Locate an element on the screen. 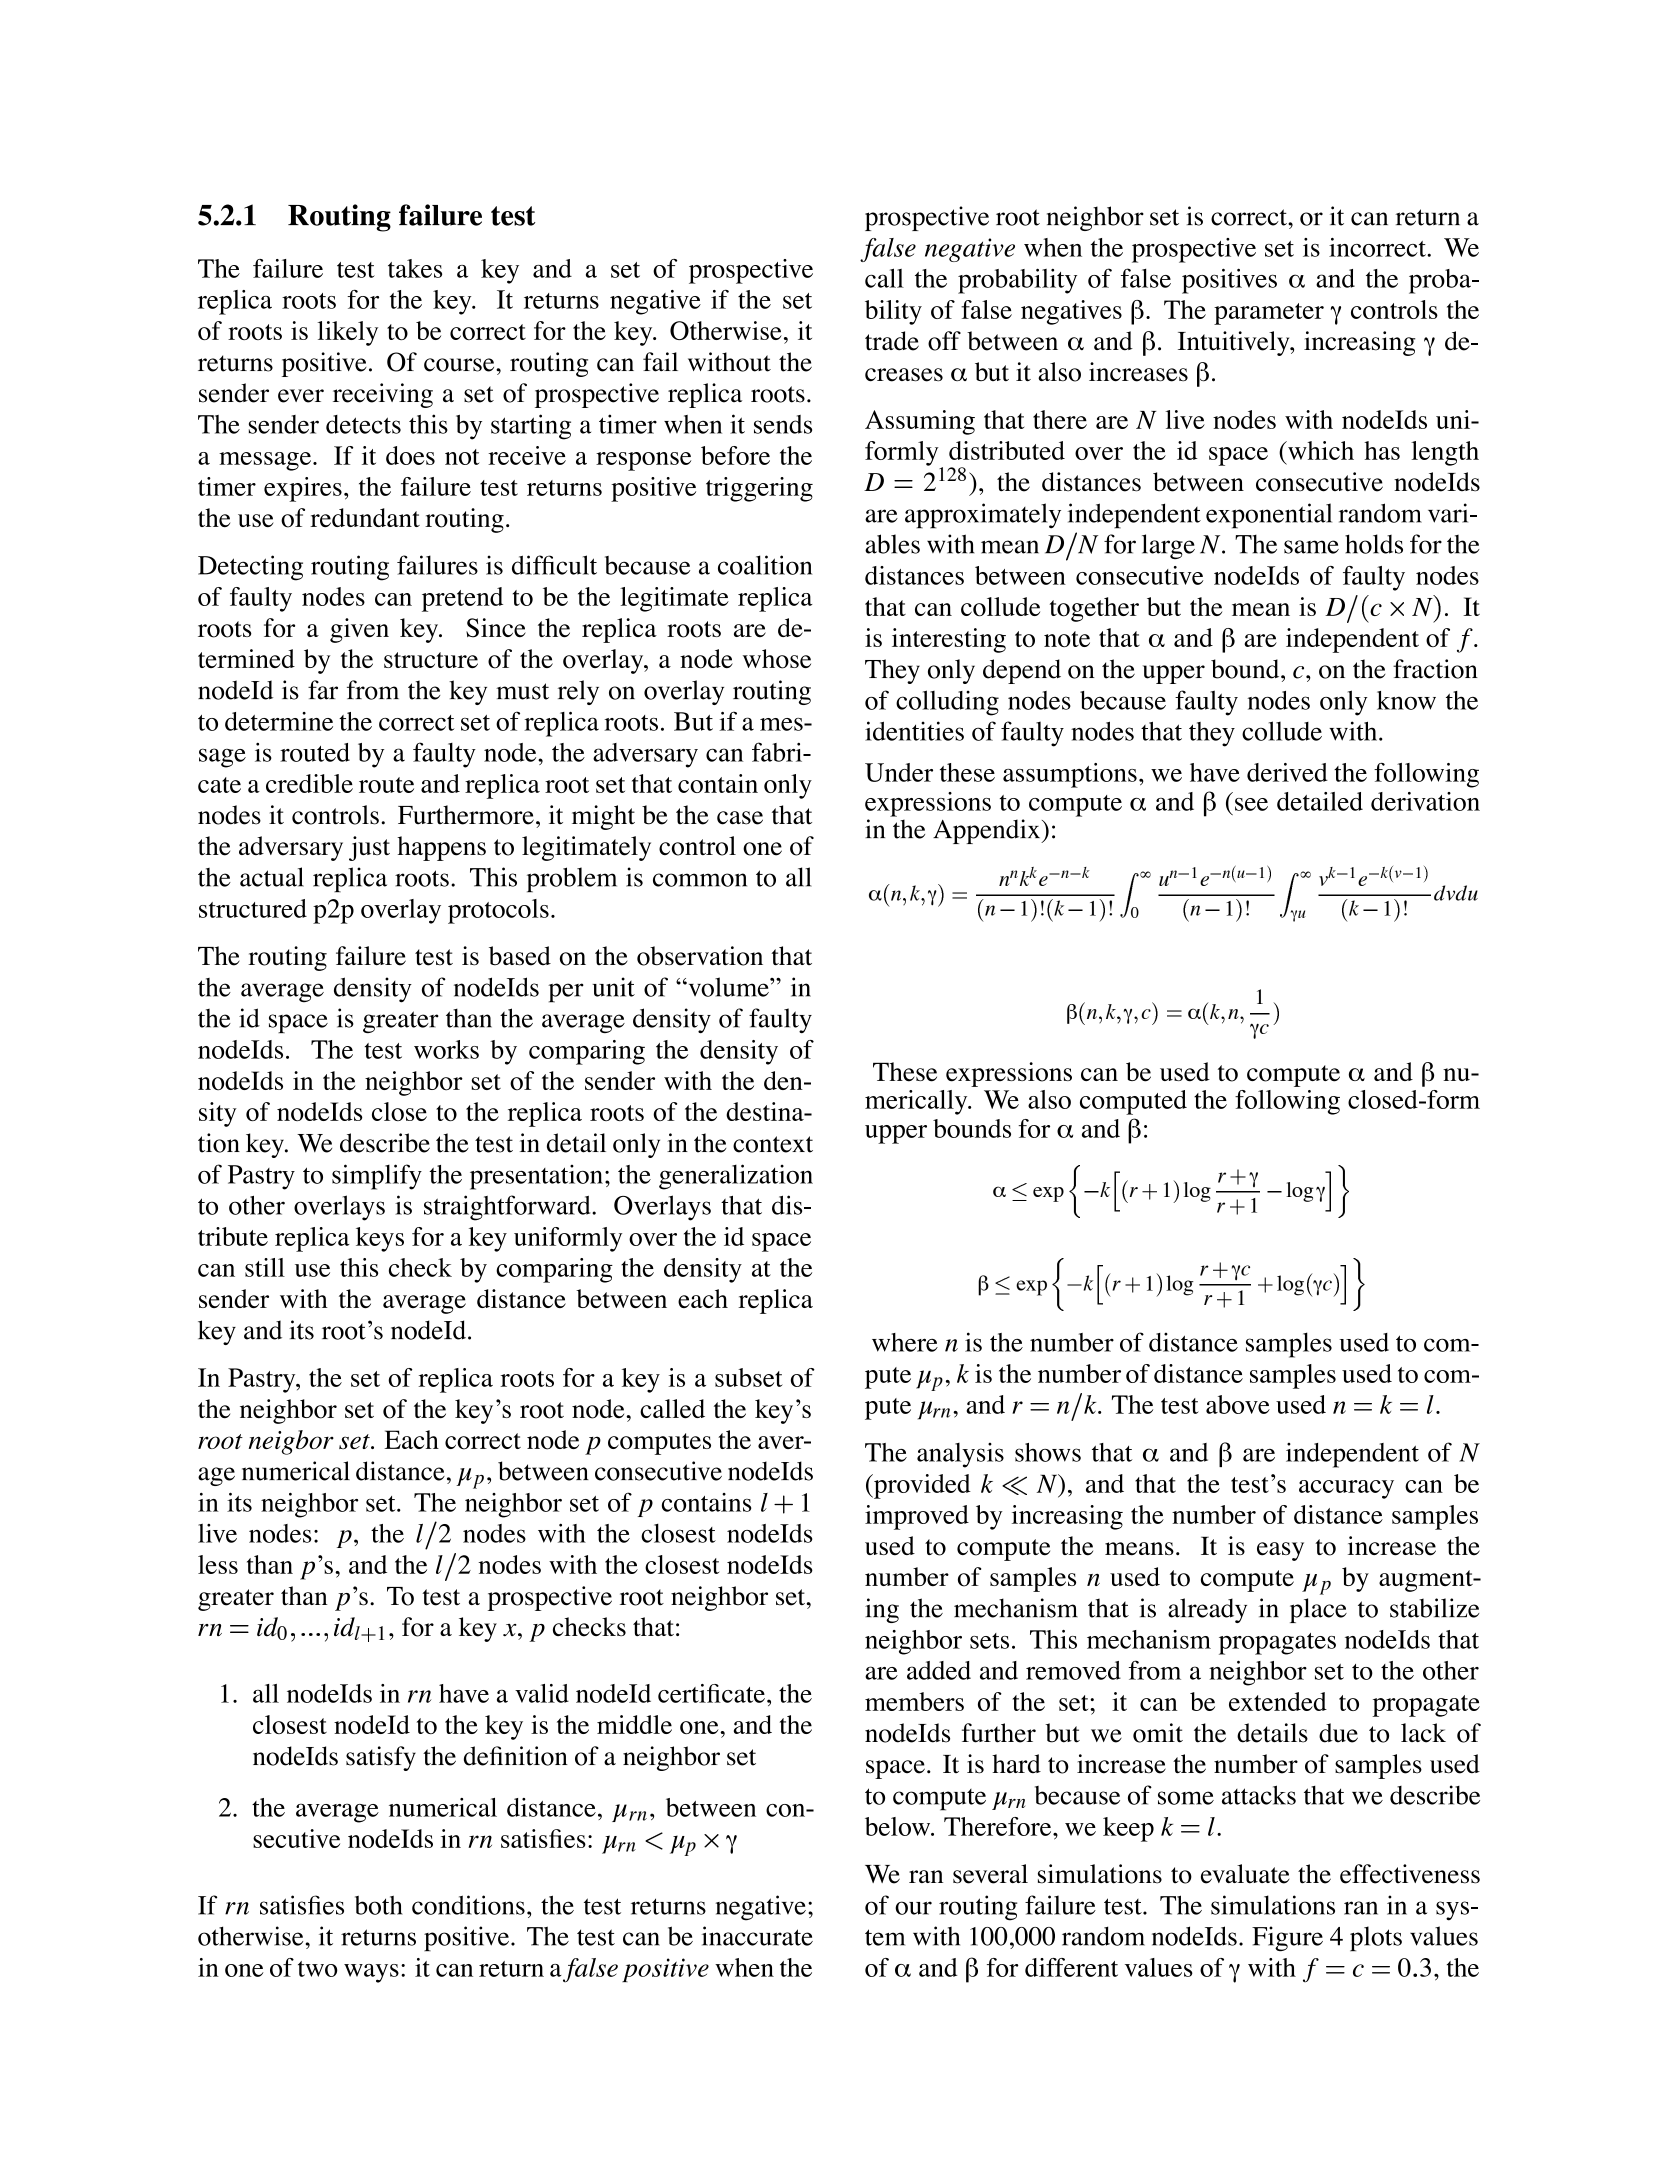  likely is located at coordinates (347, 333).
